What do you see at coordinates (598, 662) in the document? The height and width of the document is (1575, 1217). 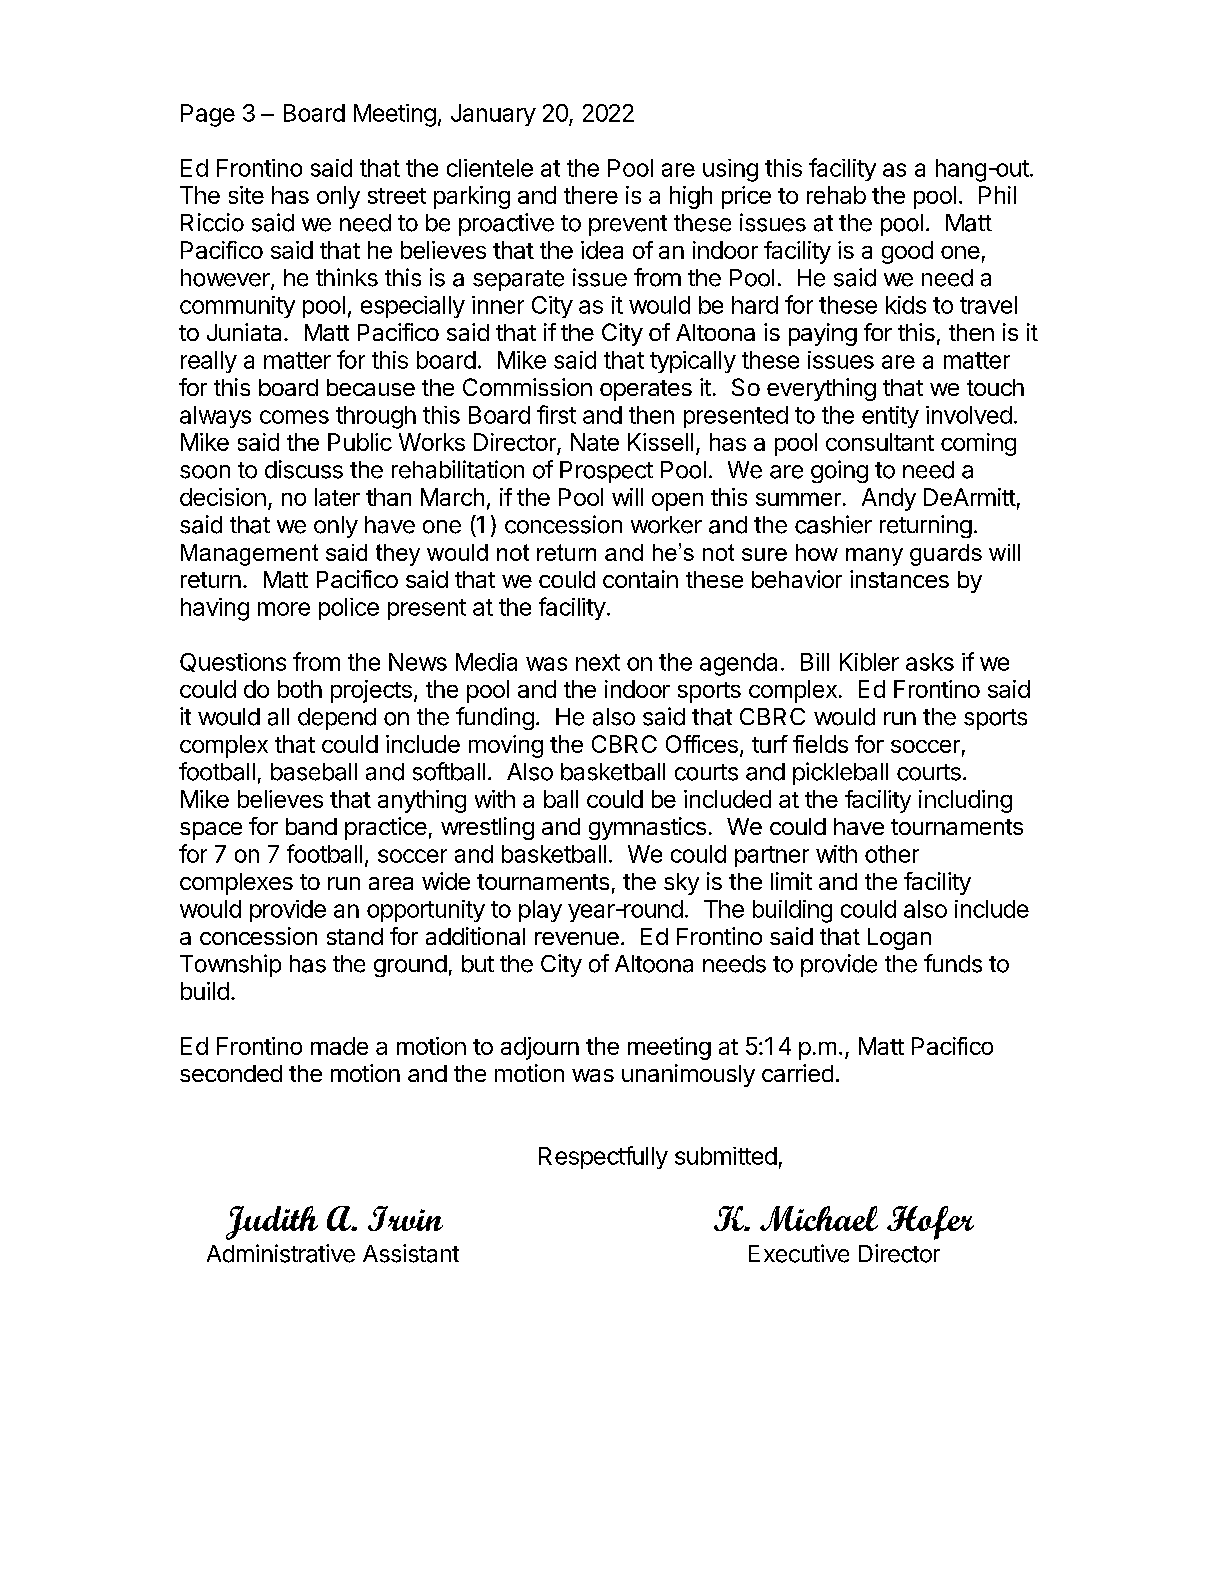 I see `next` at bounding box center [598, 662].
